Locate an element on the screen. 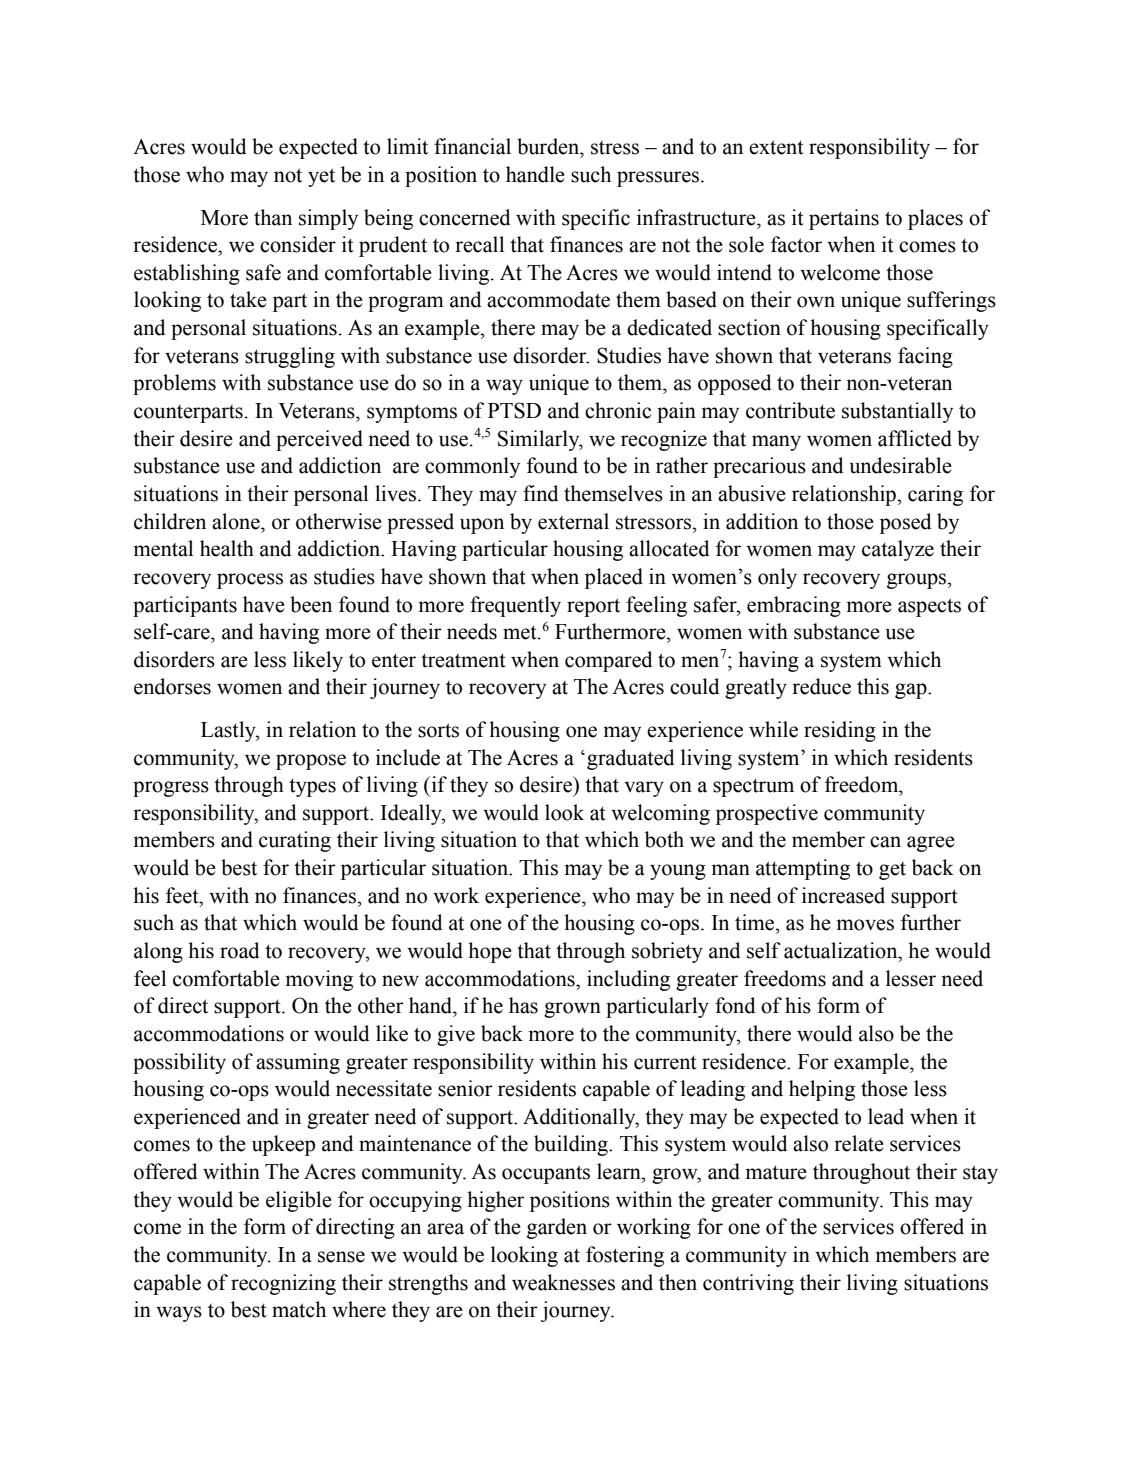  pertains is located at coordinates (844, 219).
